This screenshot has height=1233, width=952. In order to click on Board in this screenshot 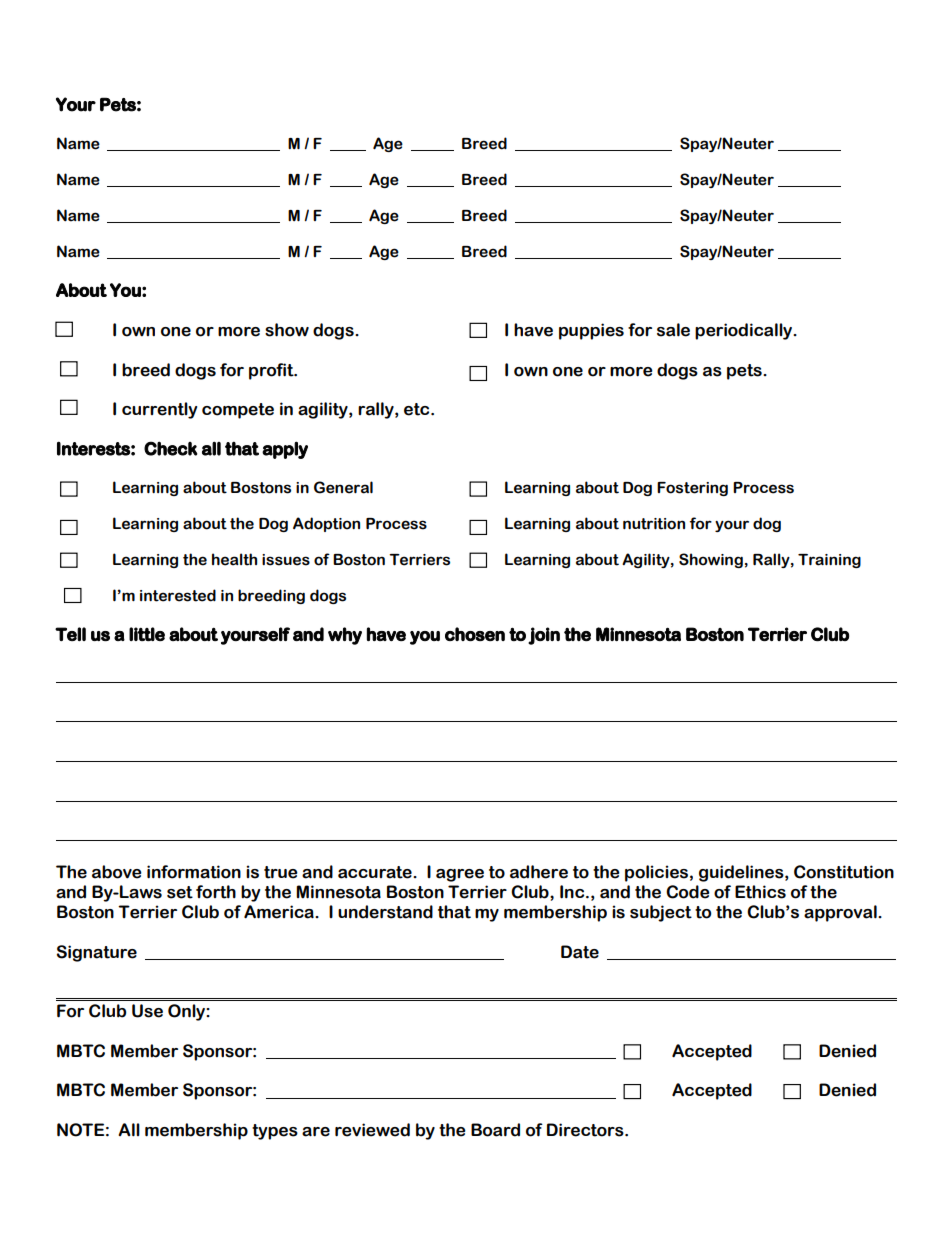, I will do `click(495, 1130)`.
